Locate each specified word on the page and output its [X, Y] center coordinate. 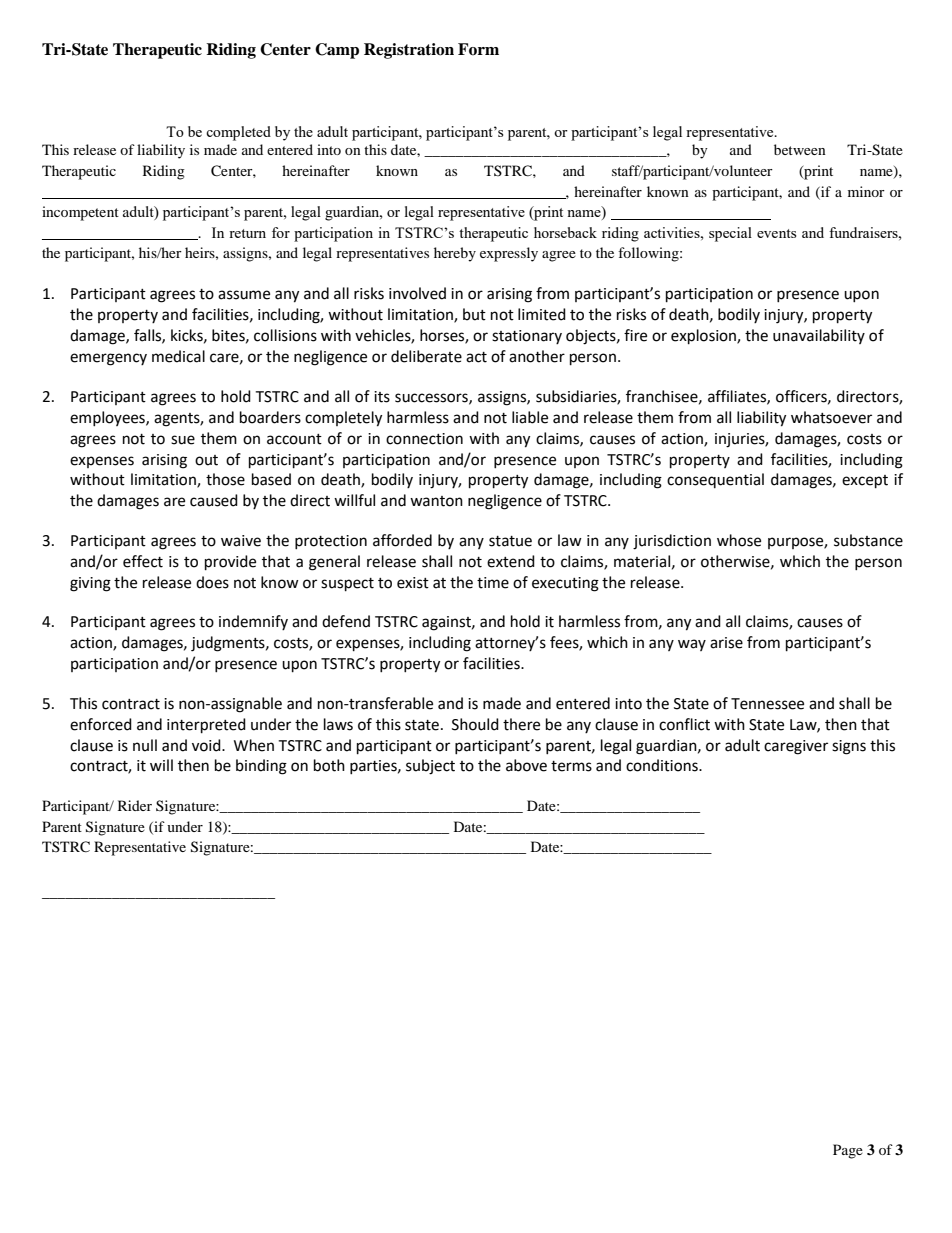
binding [261, 767]
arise [726, 643]
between [800, 149]
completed [238, 133]
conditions [663, 765]
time [493, 583]
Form [478, 49]
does [212, 582]
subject [430, 767]
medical [178, 356]
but [474, 314]
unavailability [819, 336]
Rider [135, 805]
